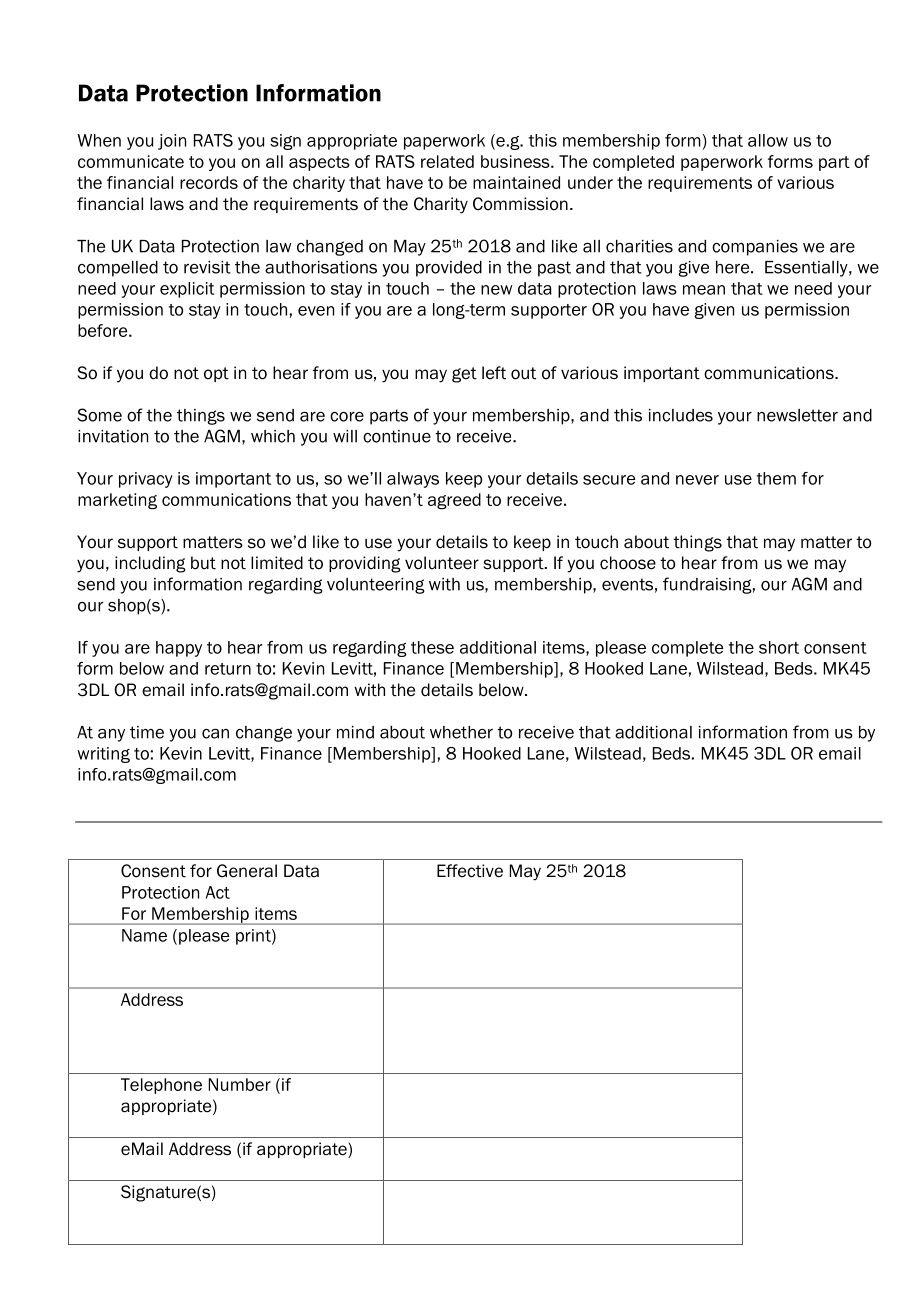 This screenshot has width=924, height=1307. Describe the element at coordinates (454, 501) in the screenshot. I see `agreed` at that location.
